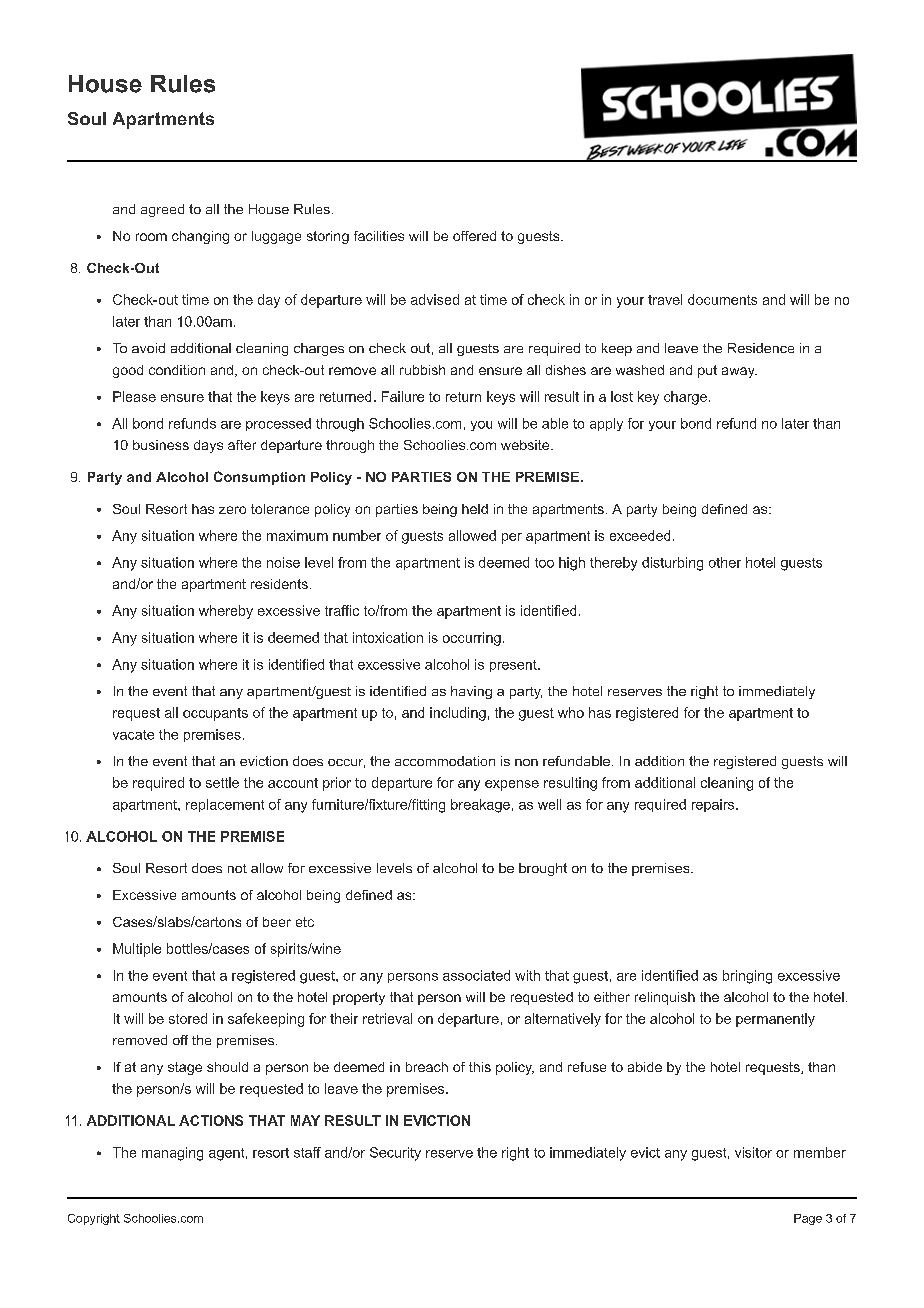 Image resolution: width=924 pixels, height=1308 pixels. Describe the element at coordinates (474, 236) in the page. I see `offered` at that location.
